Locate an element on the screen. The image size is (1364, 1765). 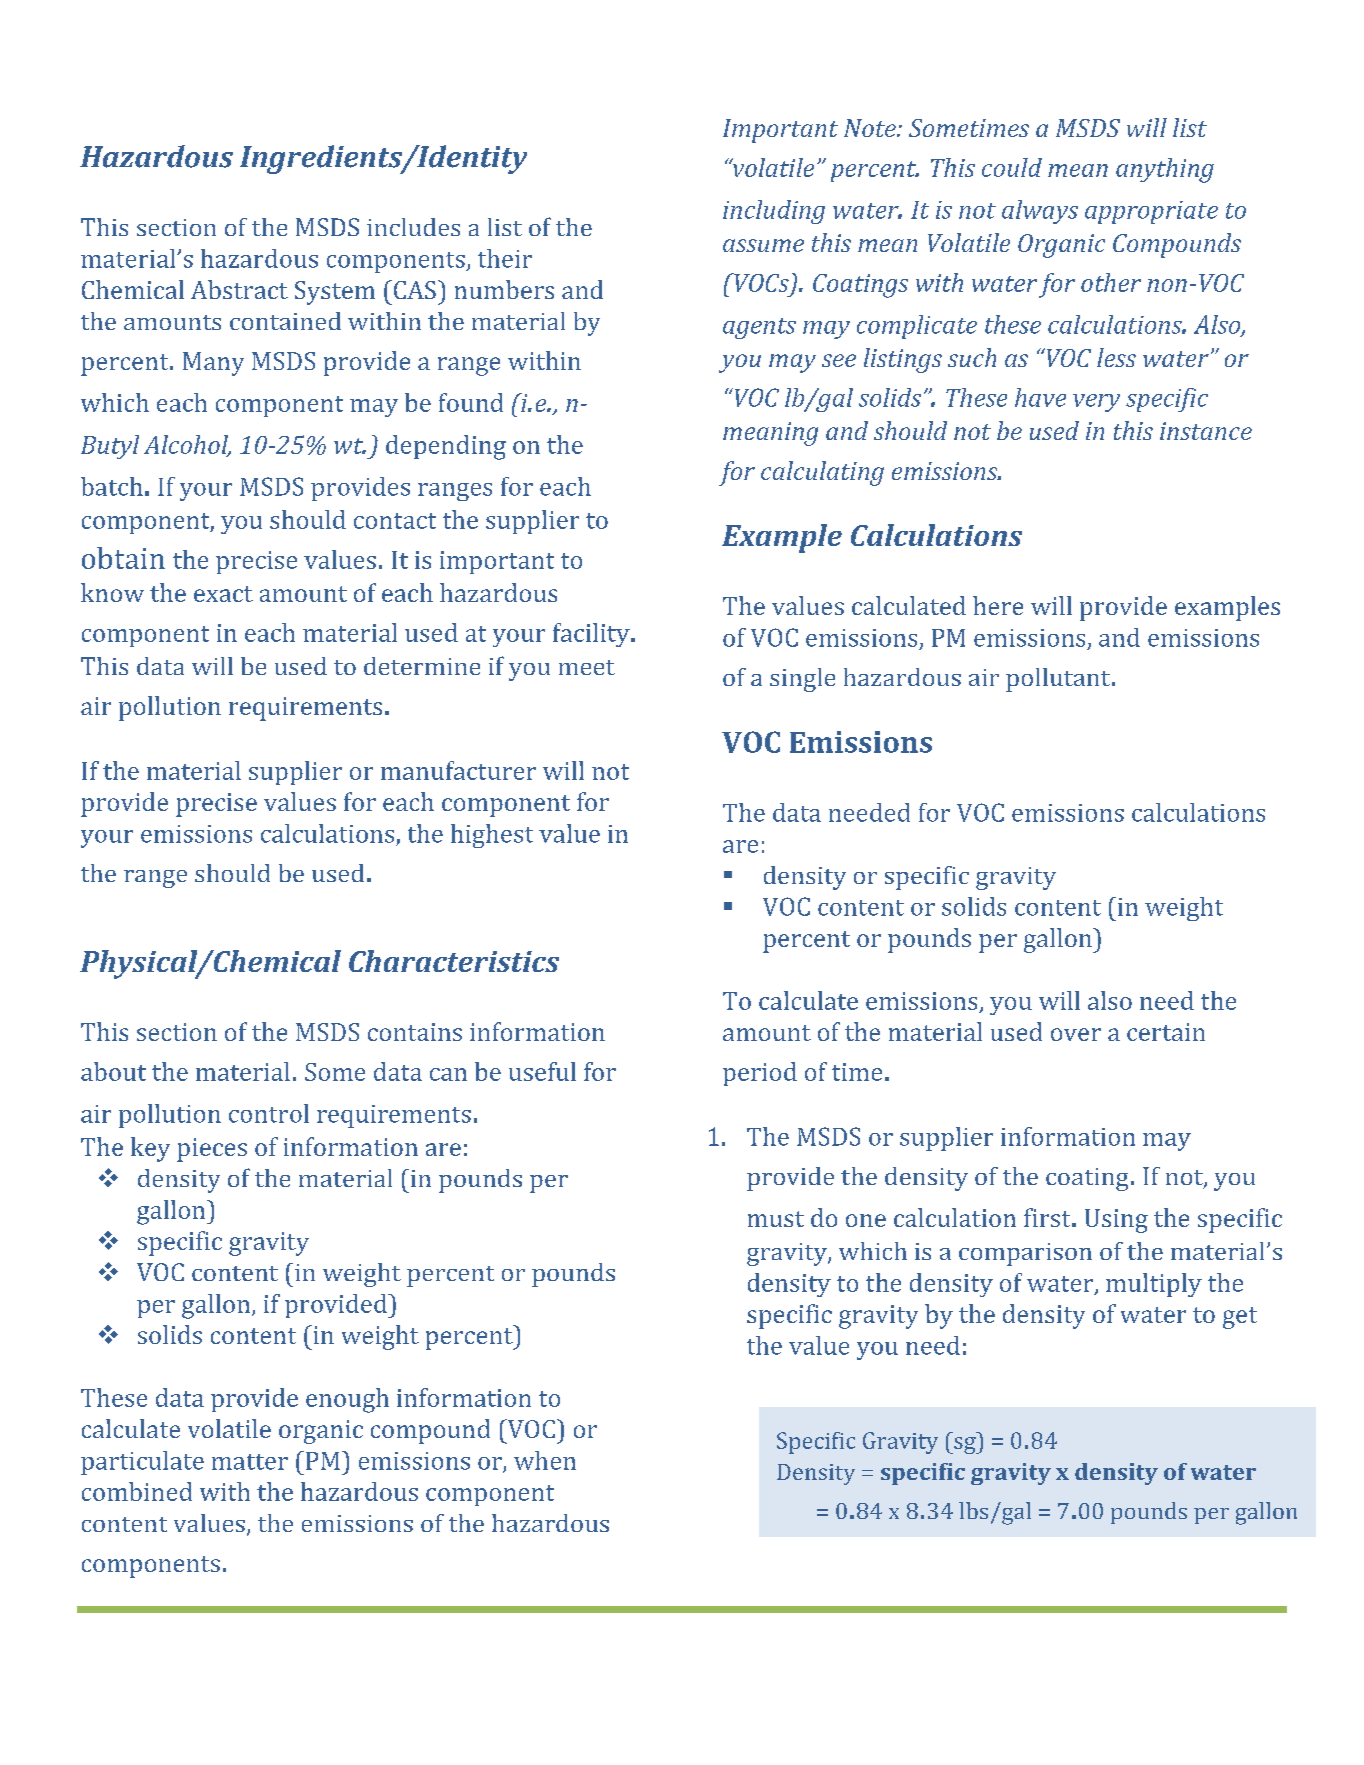
period is located at coordinates (760, 1074).
